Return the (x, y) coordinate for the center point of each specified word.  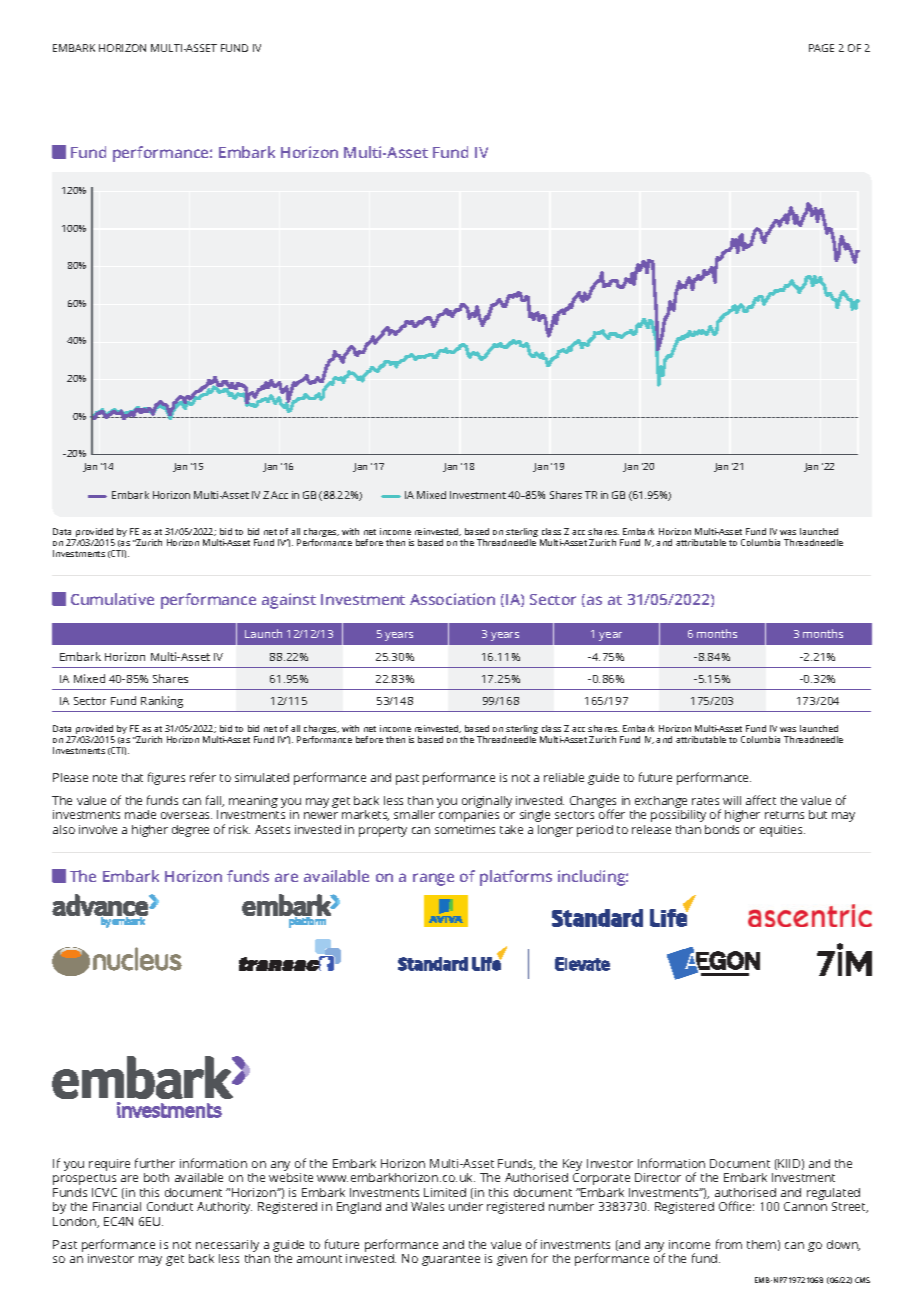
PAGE (821, 48)
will (732, 800)
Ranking (162, 702)
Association (452, 599)
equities (782, 831)
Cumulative (112, 599)
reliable (564, 777)
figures (166, 778)
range (433, 879)
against (289, 601)
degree (190, 831)
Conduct (170, 1206)
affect (761, 800)
